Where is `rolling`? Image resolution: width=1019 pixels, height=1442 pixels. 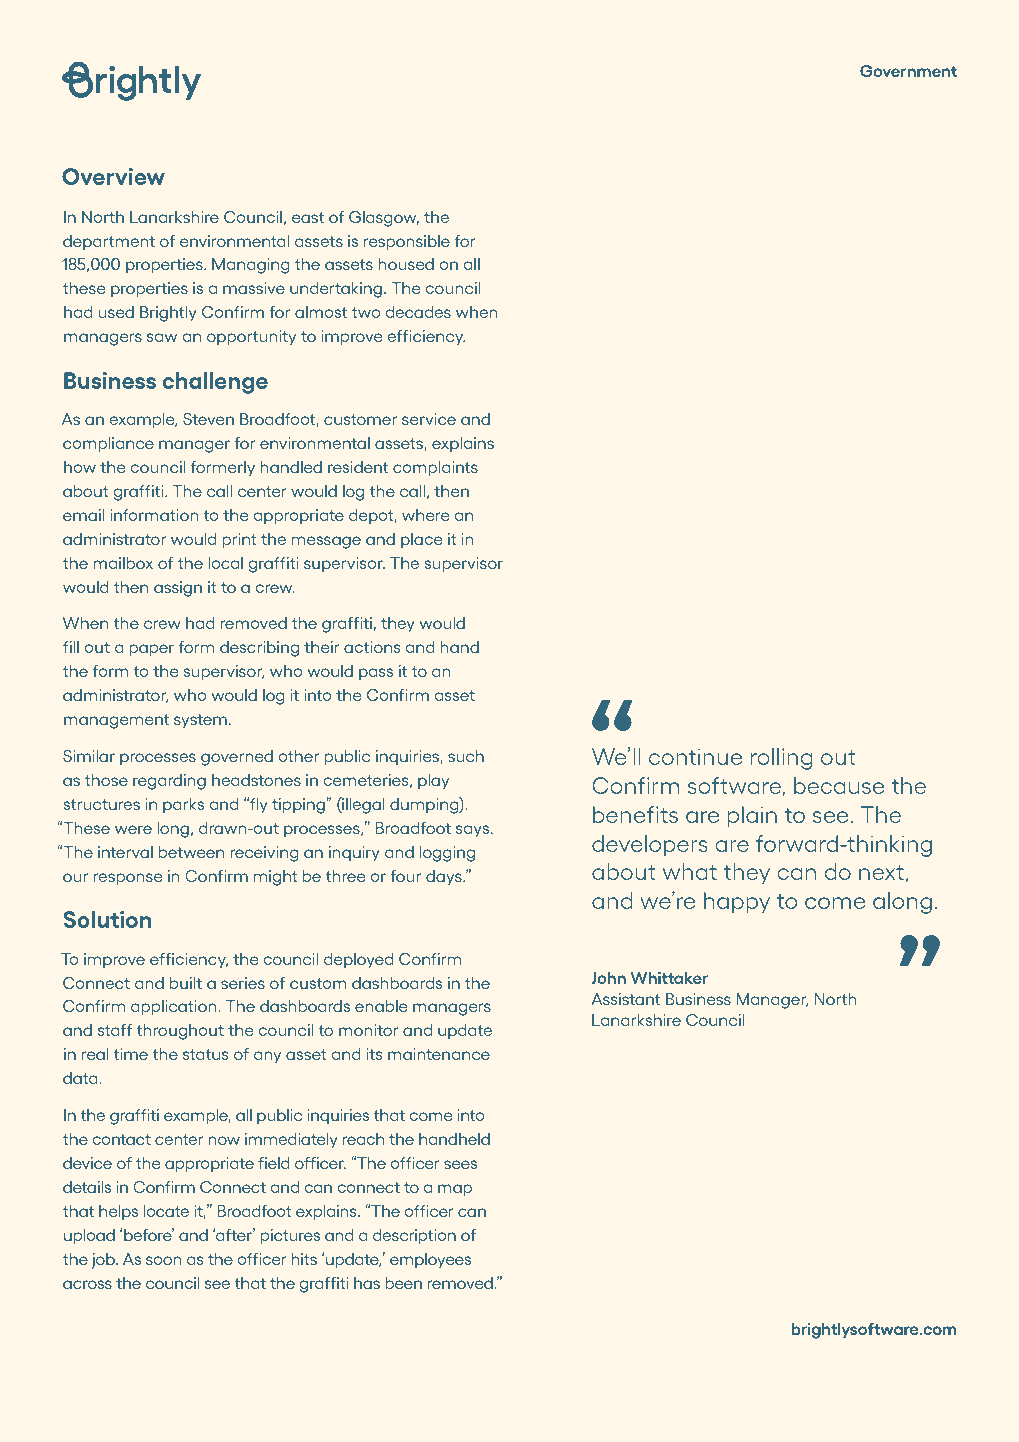
rolling is located at coordinates (781, 759).
